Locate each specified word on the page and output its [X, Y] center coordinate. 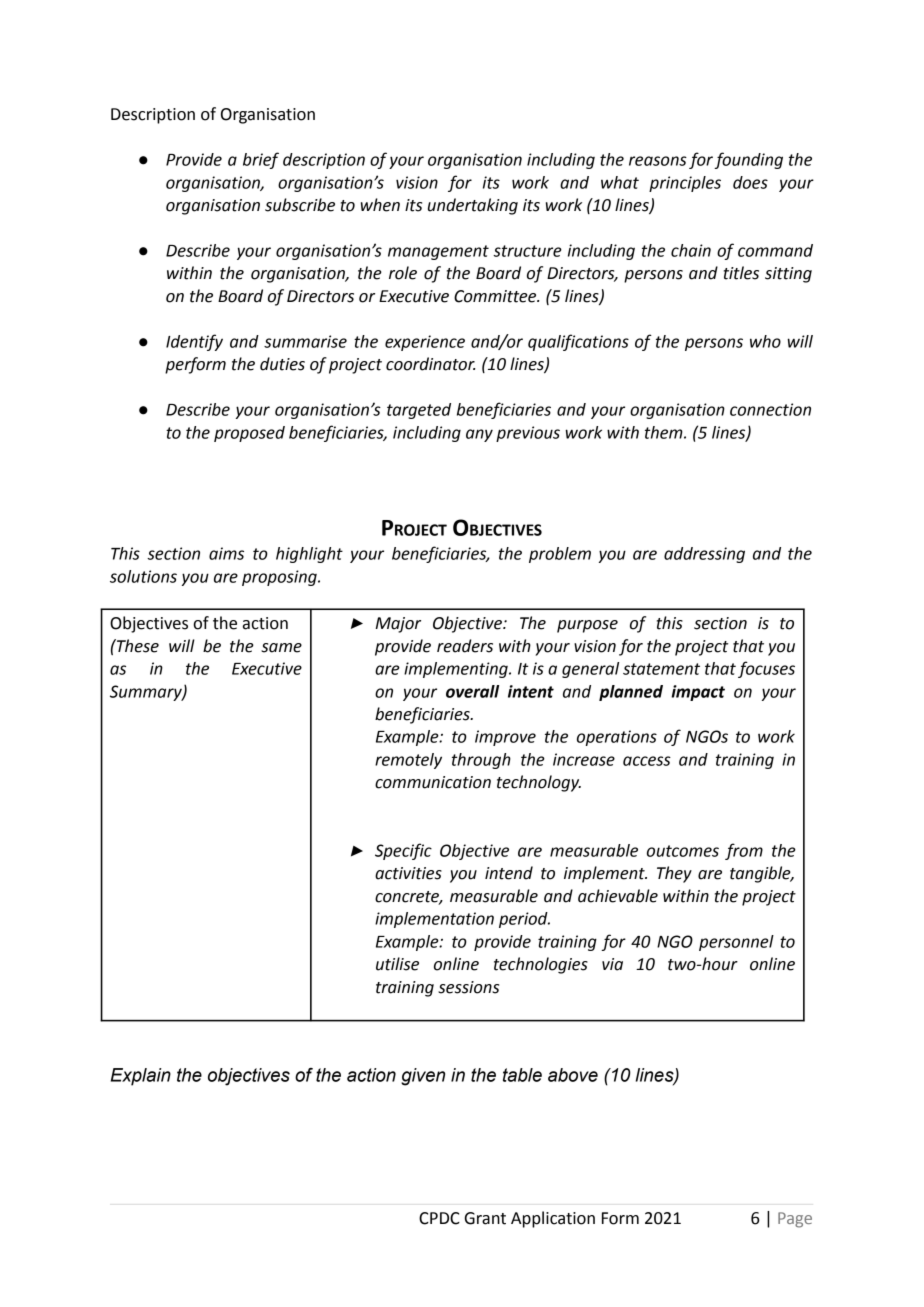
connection [770, 409]
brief [261, 160]
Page [795, 1220]
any [479, 435]
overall [472, 691]
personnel [736, 943]
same [281, 648]
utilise [397, 964]
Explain [141, 1077]
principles [685, 184]
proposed [249, 434]
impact [698, 693]
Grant [485, 1218]
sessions [468, 987]
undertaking [473, 206]
